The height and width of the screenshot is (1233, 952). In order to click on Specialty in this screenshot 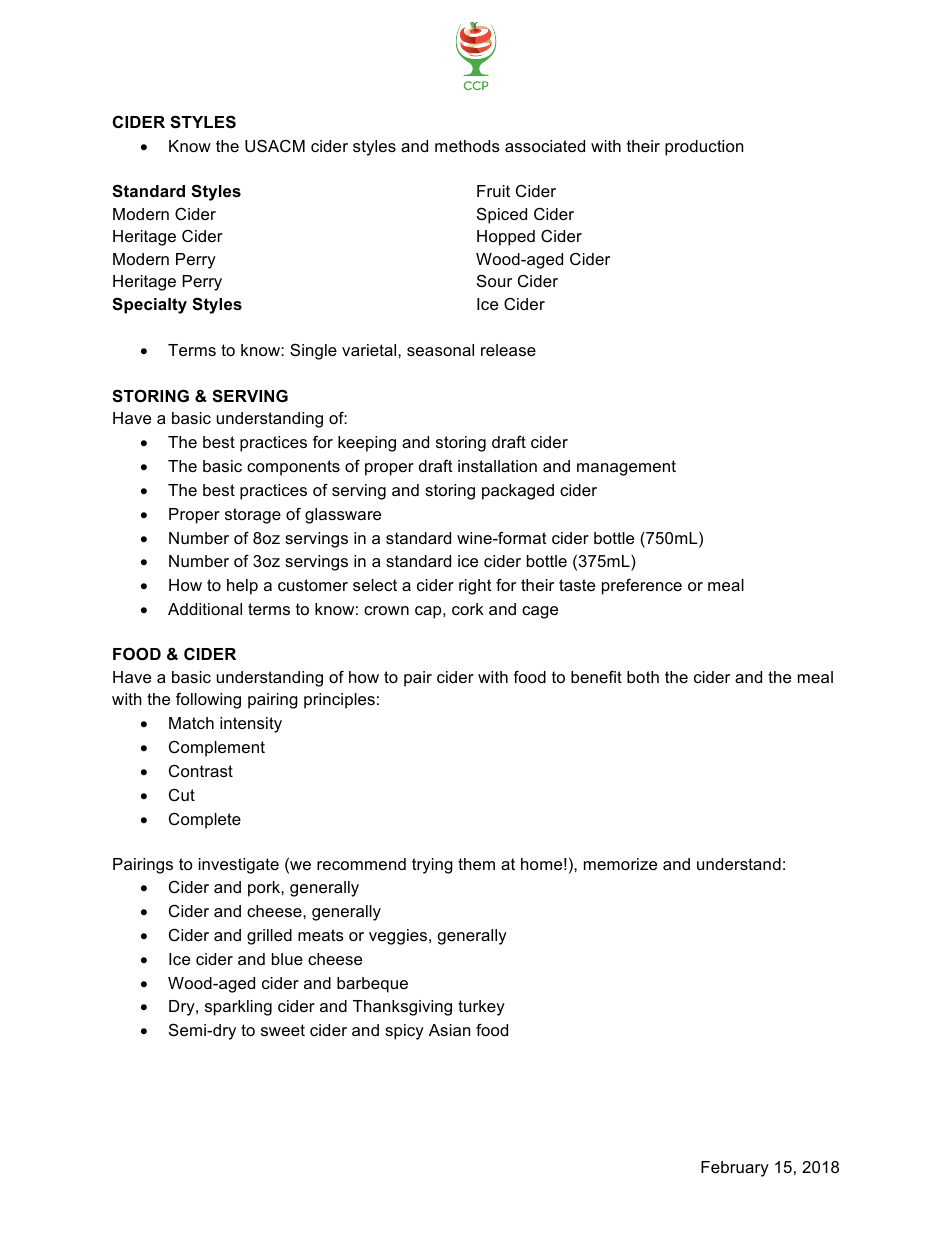, I will do `click(149, 305)`.
